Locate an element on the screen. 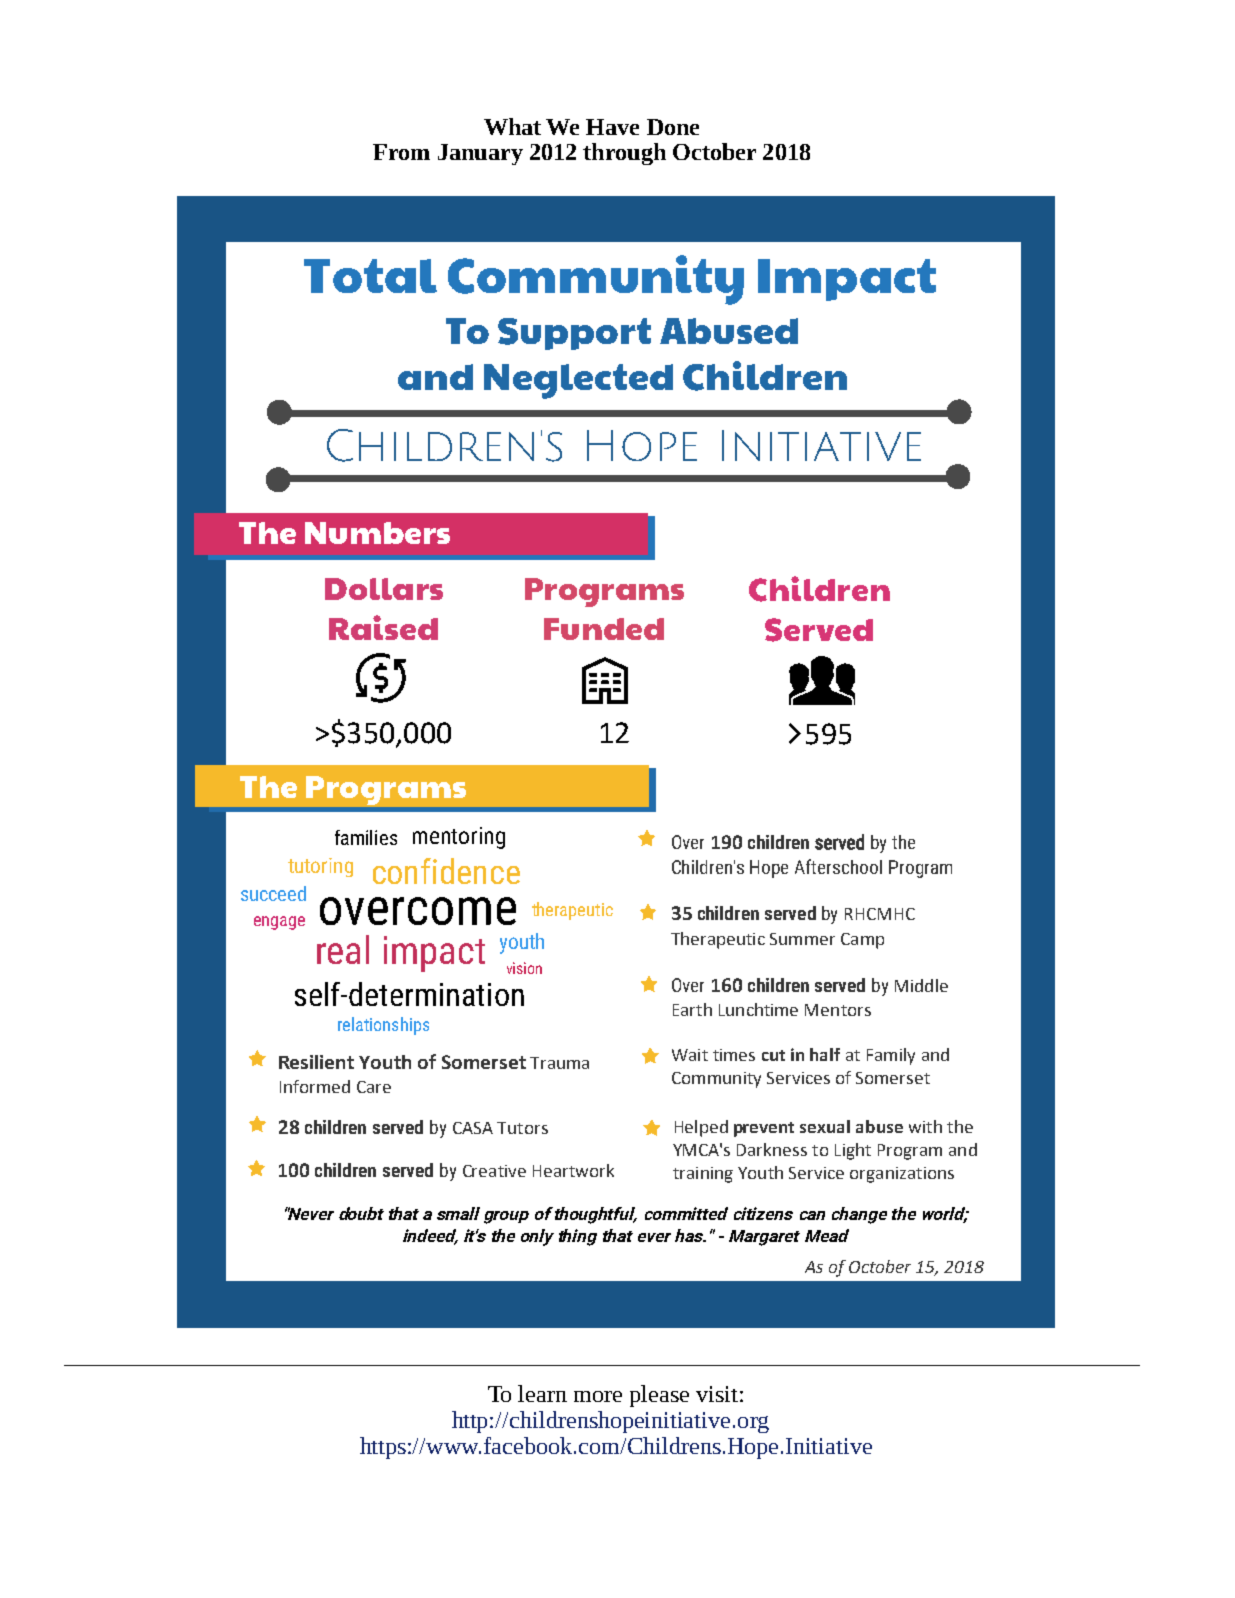 The height and width of the screenshot is (1598, 1235). through is located at coordinates (624, 154).
